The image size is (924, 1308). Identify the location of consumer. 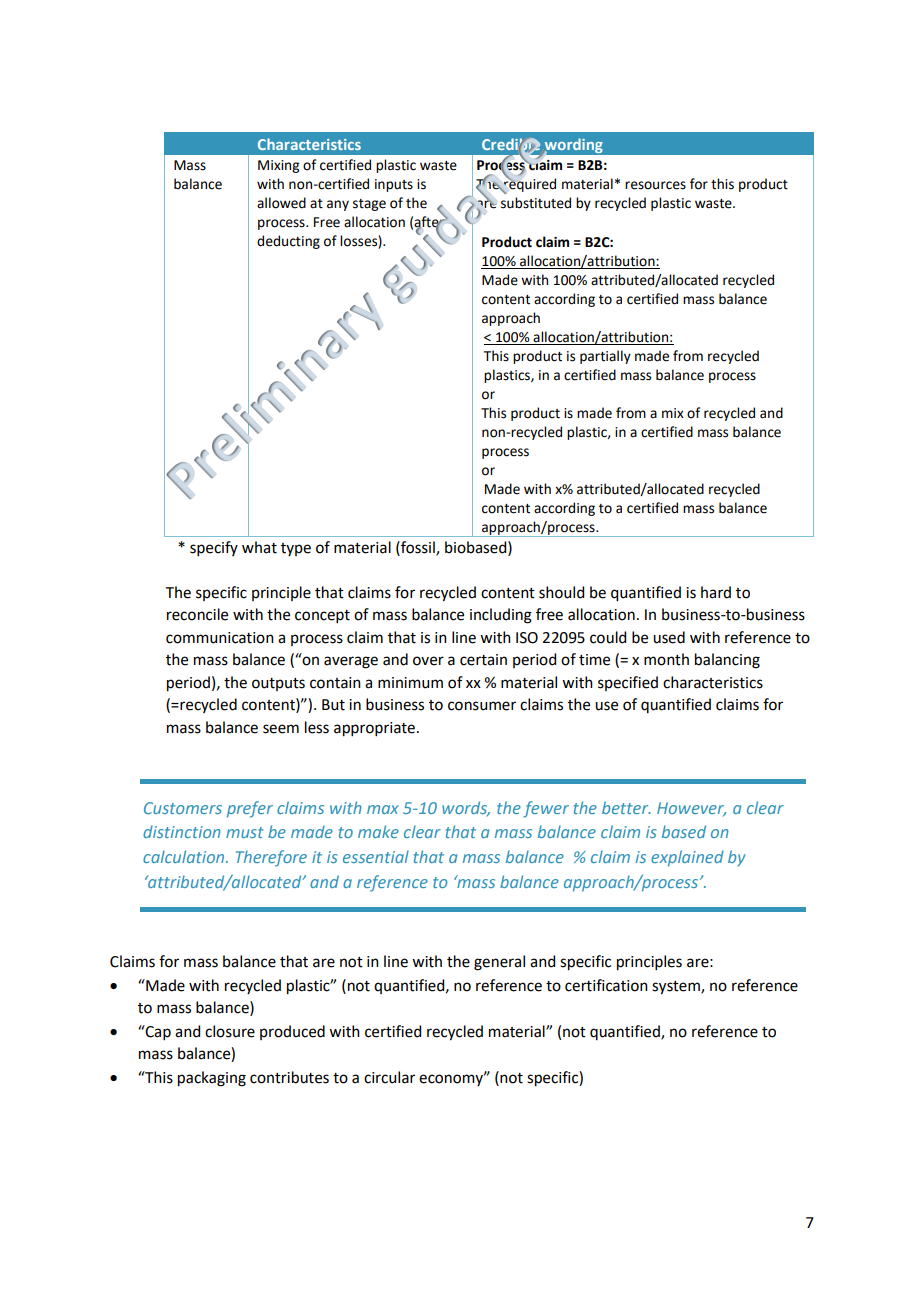
(482, 706).
